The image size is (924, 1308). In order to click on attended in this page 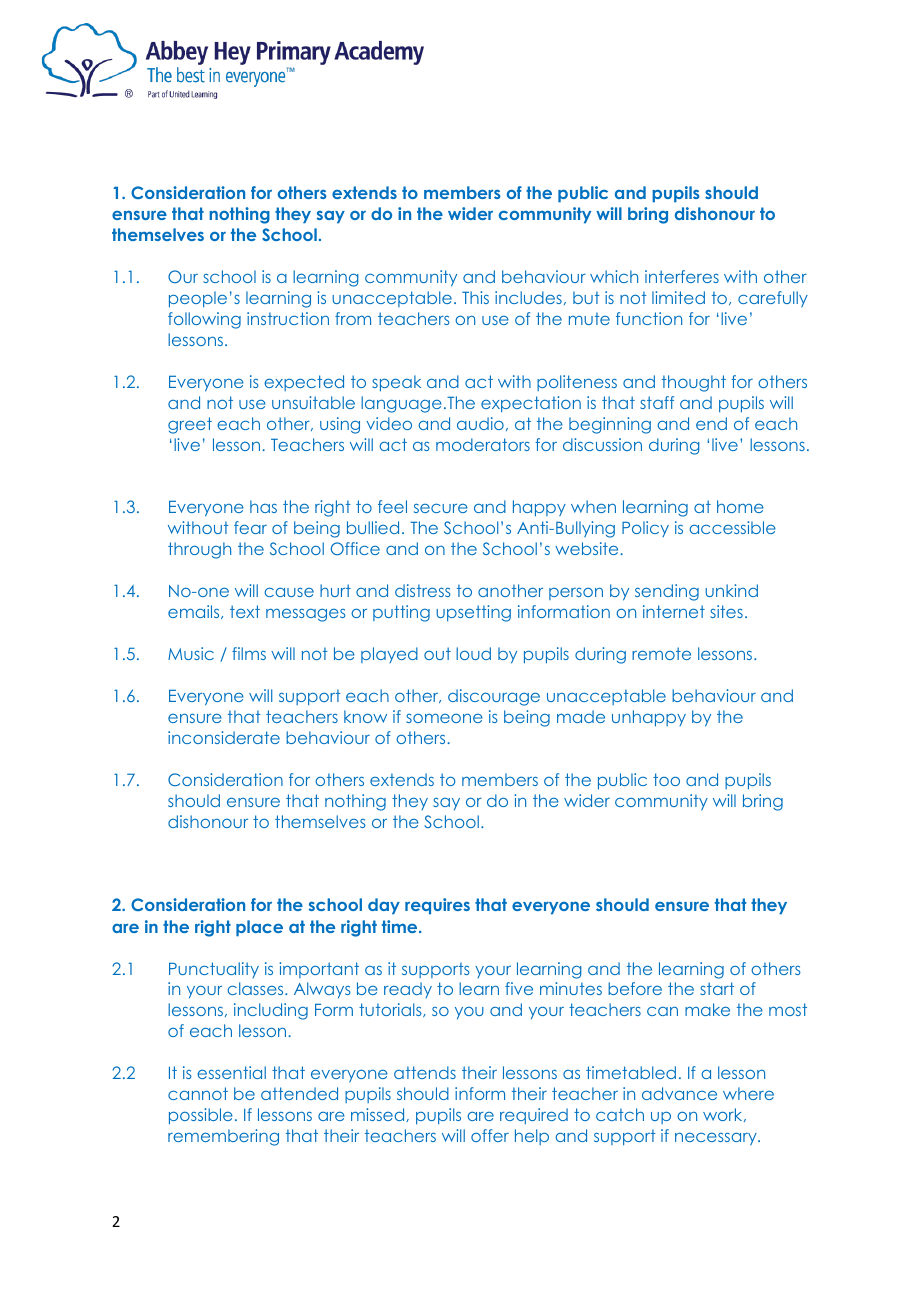, I will do `click(299, 1093)`.
